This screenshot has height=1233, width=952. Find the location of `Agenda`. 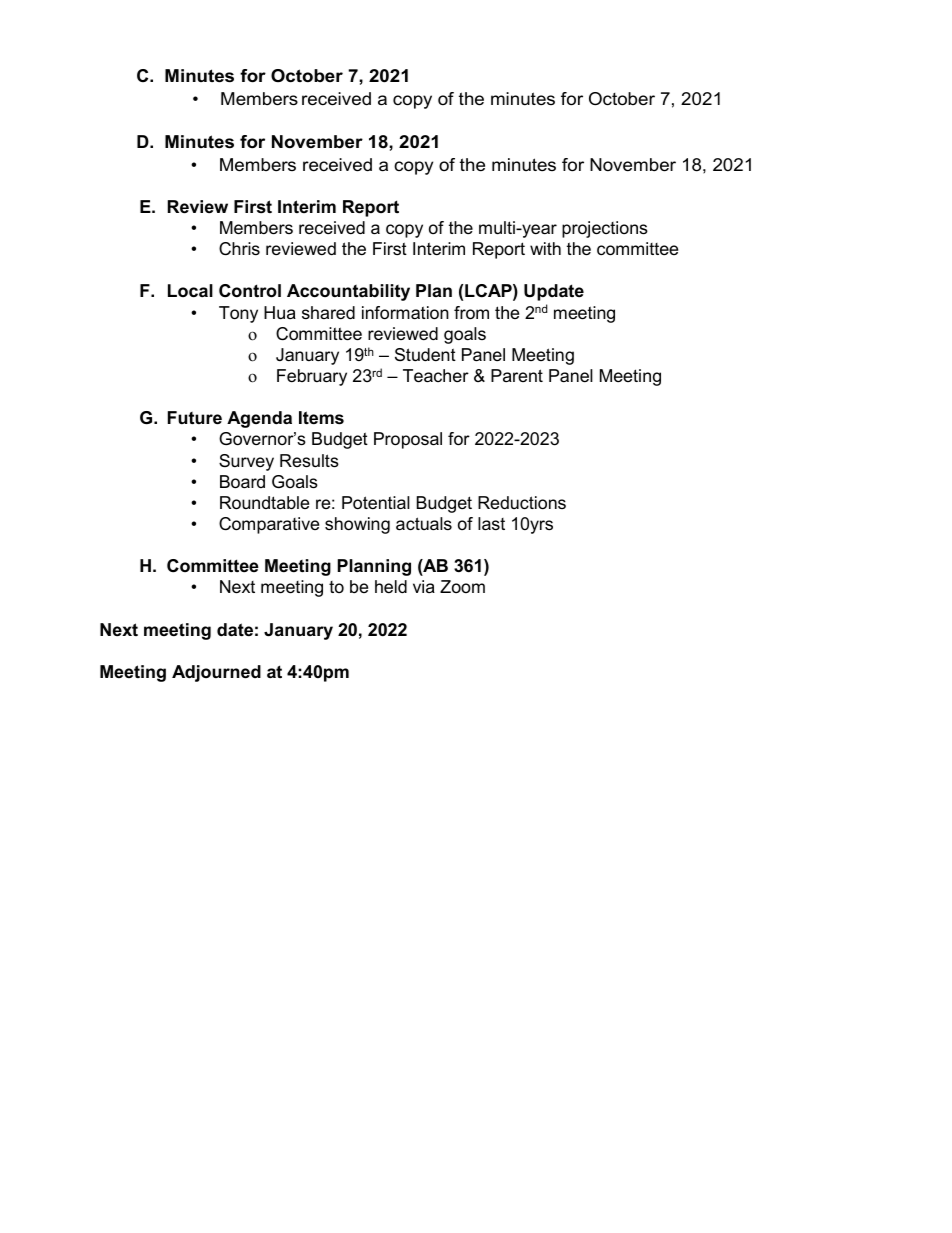

Agenda is located at coordinates (259, 419).
